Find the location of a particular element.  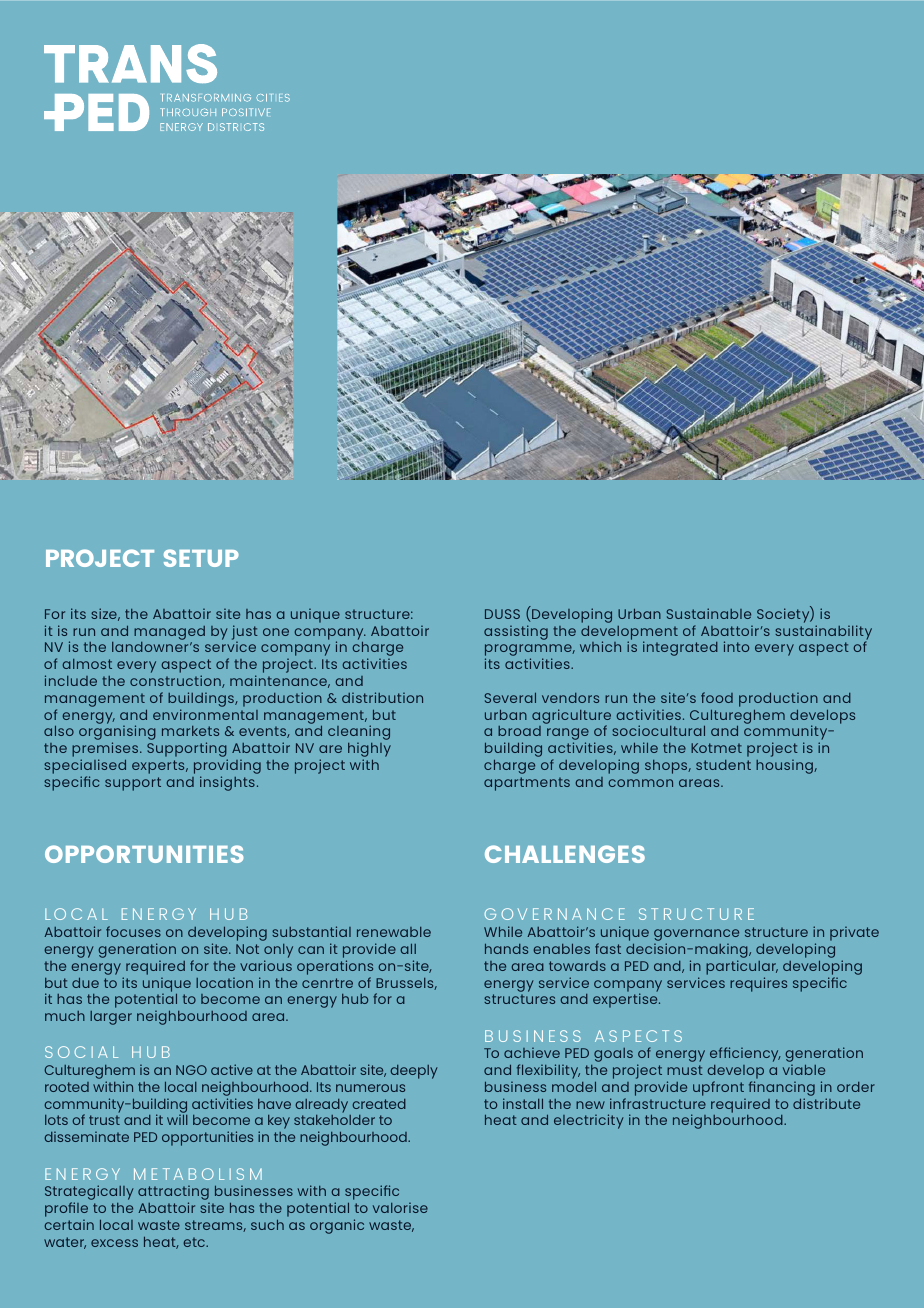

focuses is located at coordinates (133, 931).
